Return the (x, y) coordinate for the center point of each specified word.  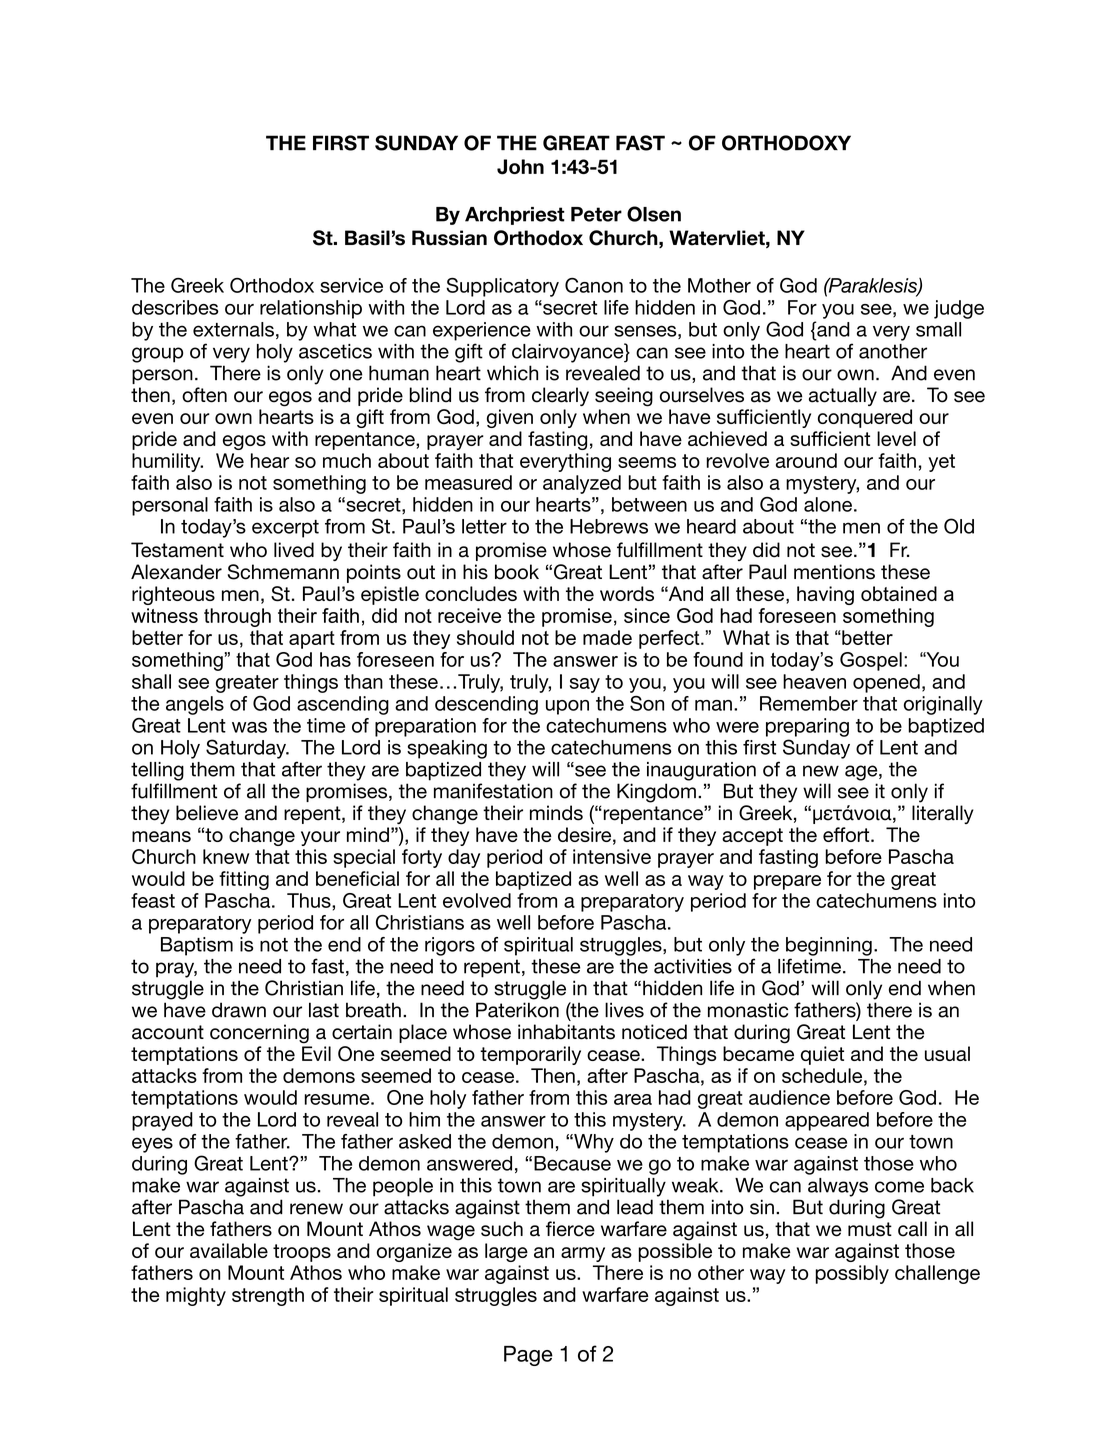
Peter (596, 214)
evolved (477, 900)
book (517, 572)
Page (528, 1356)
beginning (829, 946)
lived (294, 550)
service (351, 285)
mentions (834, 572)
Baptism (197, 946)
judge (959, 309)
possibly (852, 1274)
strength (268, 1296)
